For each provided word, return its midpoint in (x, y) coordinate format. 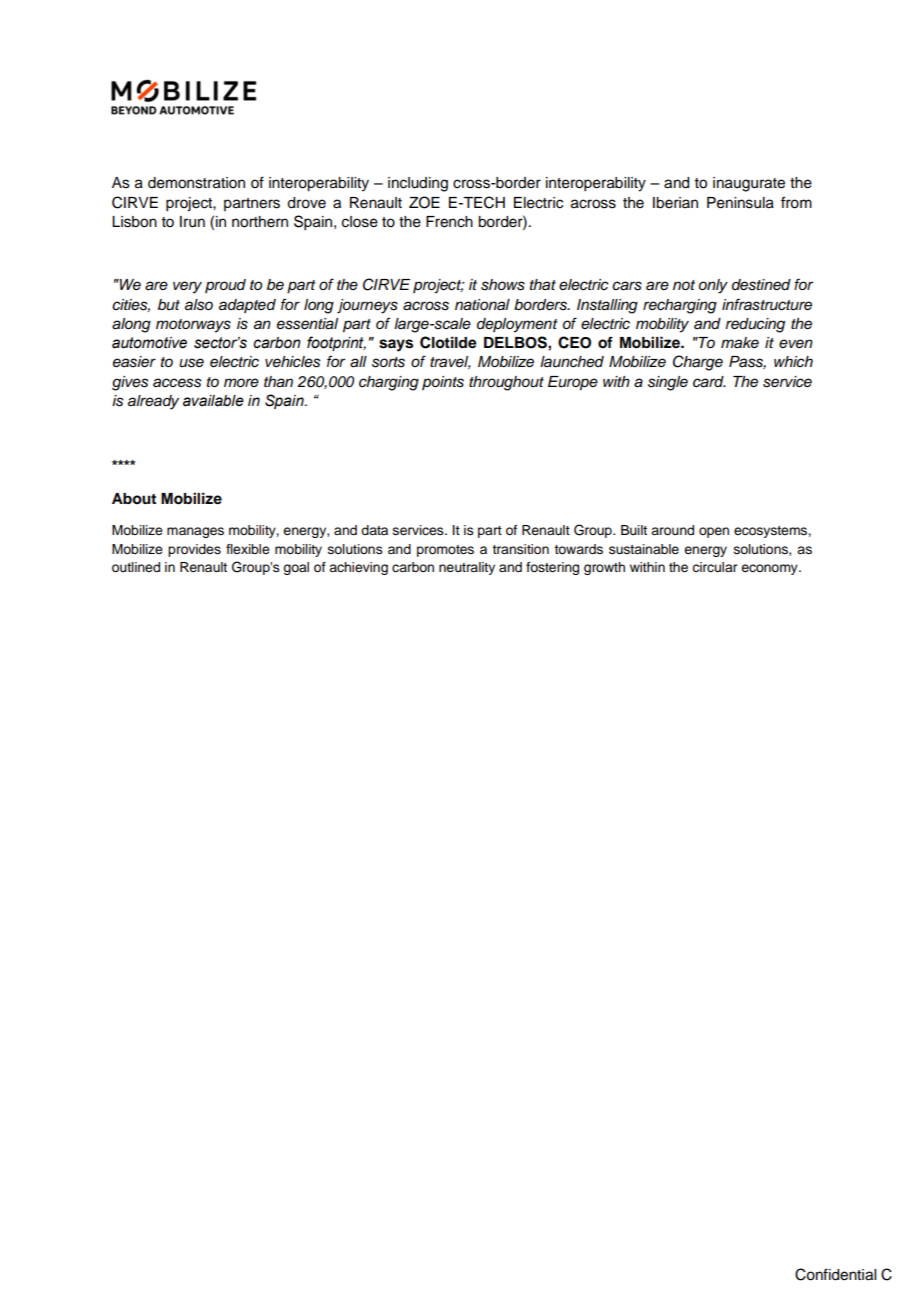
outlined (136, 567)
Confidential (835, 1274)
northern (260, 222)
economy (770, 569)
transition (520, 549)
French (449, 222)
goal (296, 568)
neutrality (467, 568)
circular (714, 567)
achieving (358, 568)
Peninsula (740, 203)
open (714, 532)
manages (195, 532)
